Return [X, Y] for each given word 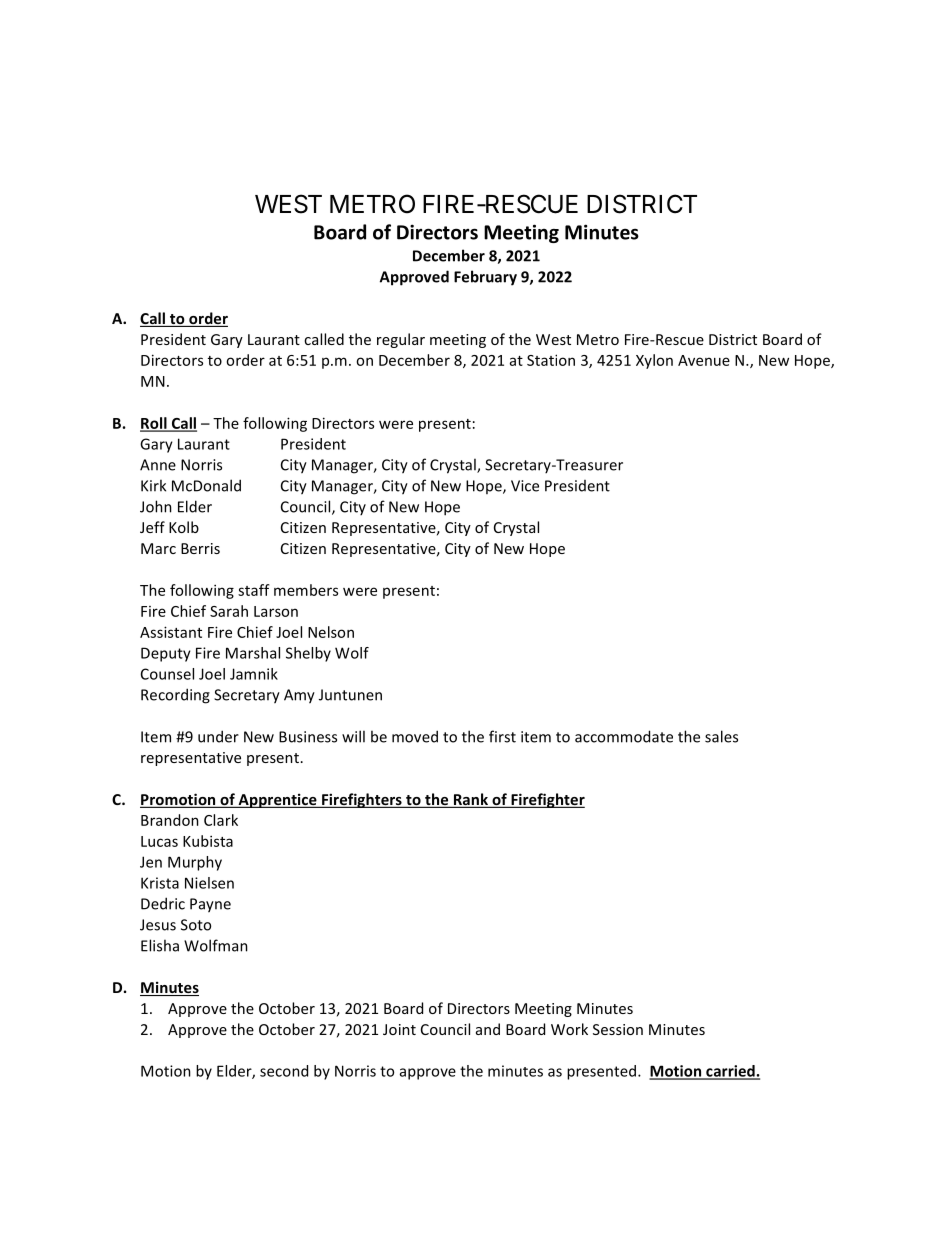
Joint [399, 1029]
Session [618, 1029]
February [485, 278]
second [284, 1071]
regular [401, 340]
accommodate [624, 736]
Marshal [253, 653]
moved [415, 736]
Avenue [704, 360]
